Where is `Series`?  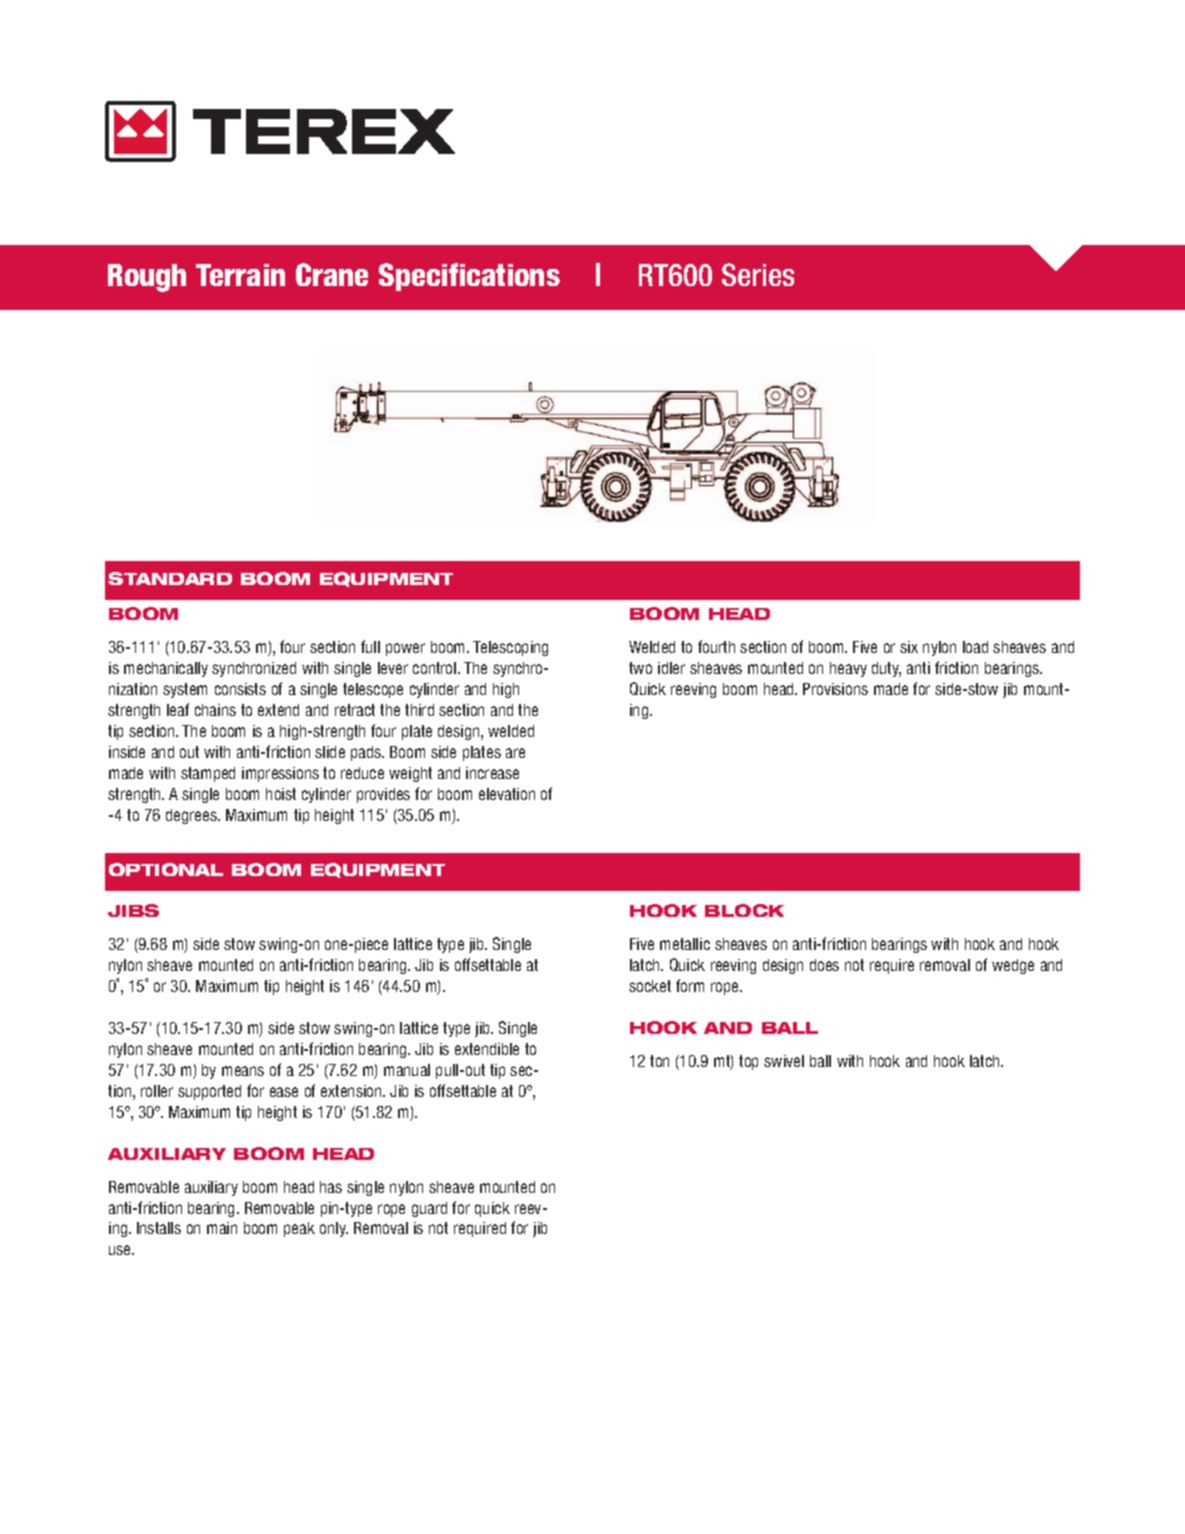 Series is located at coordinates (758, 274).
